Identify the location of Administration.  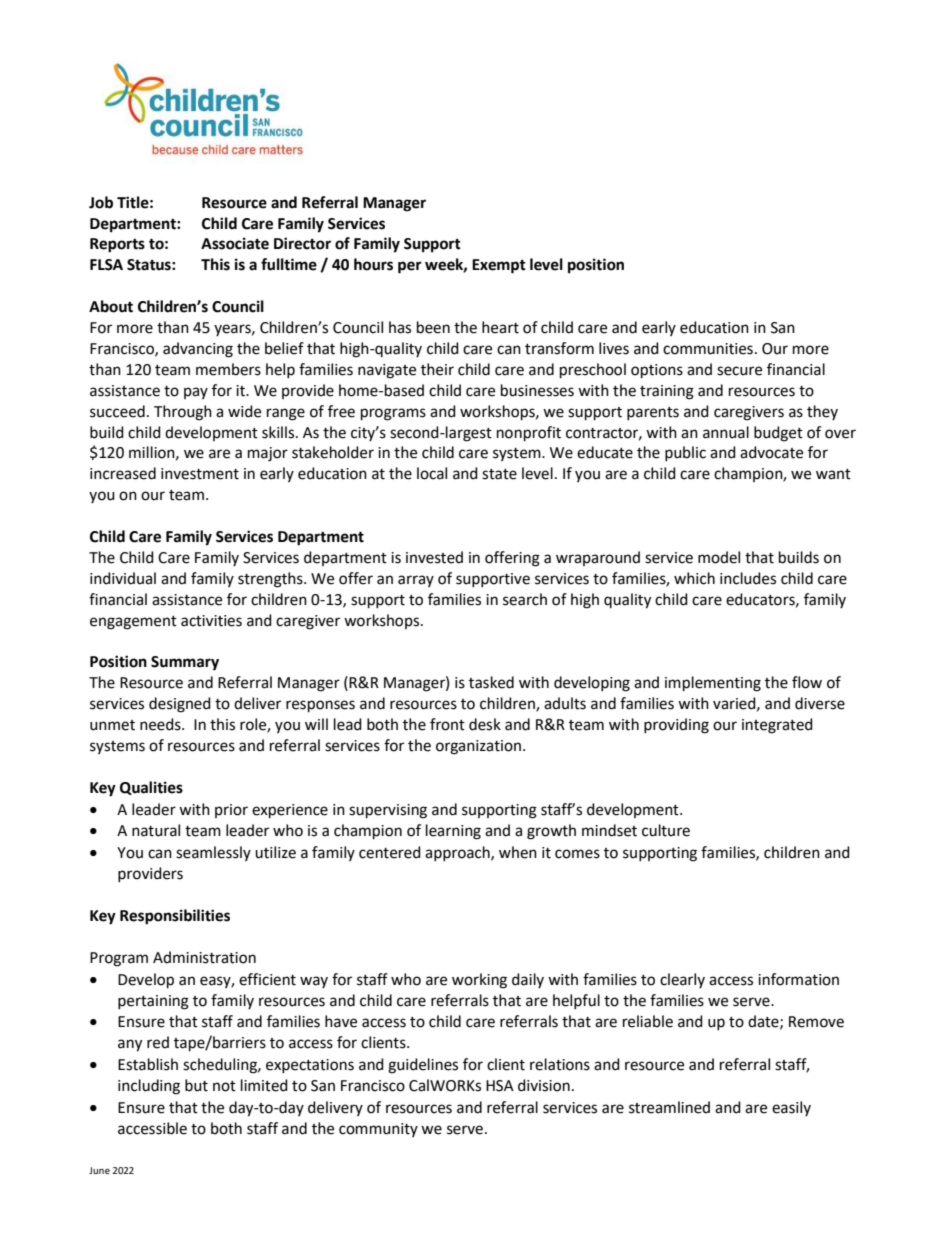
(204, 957).
